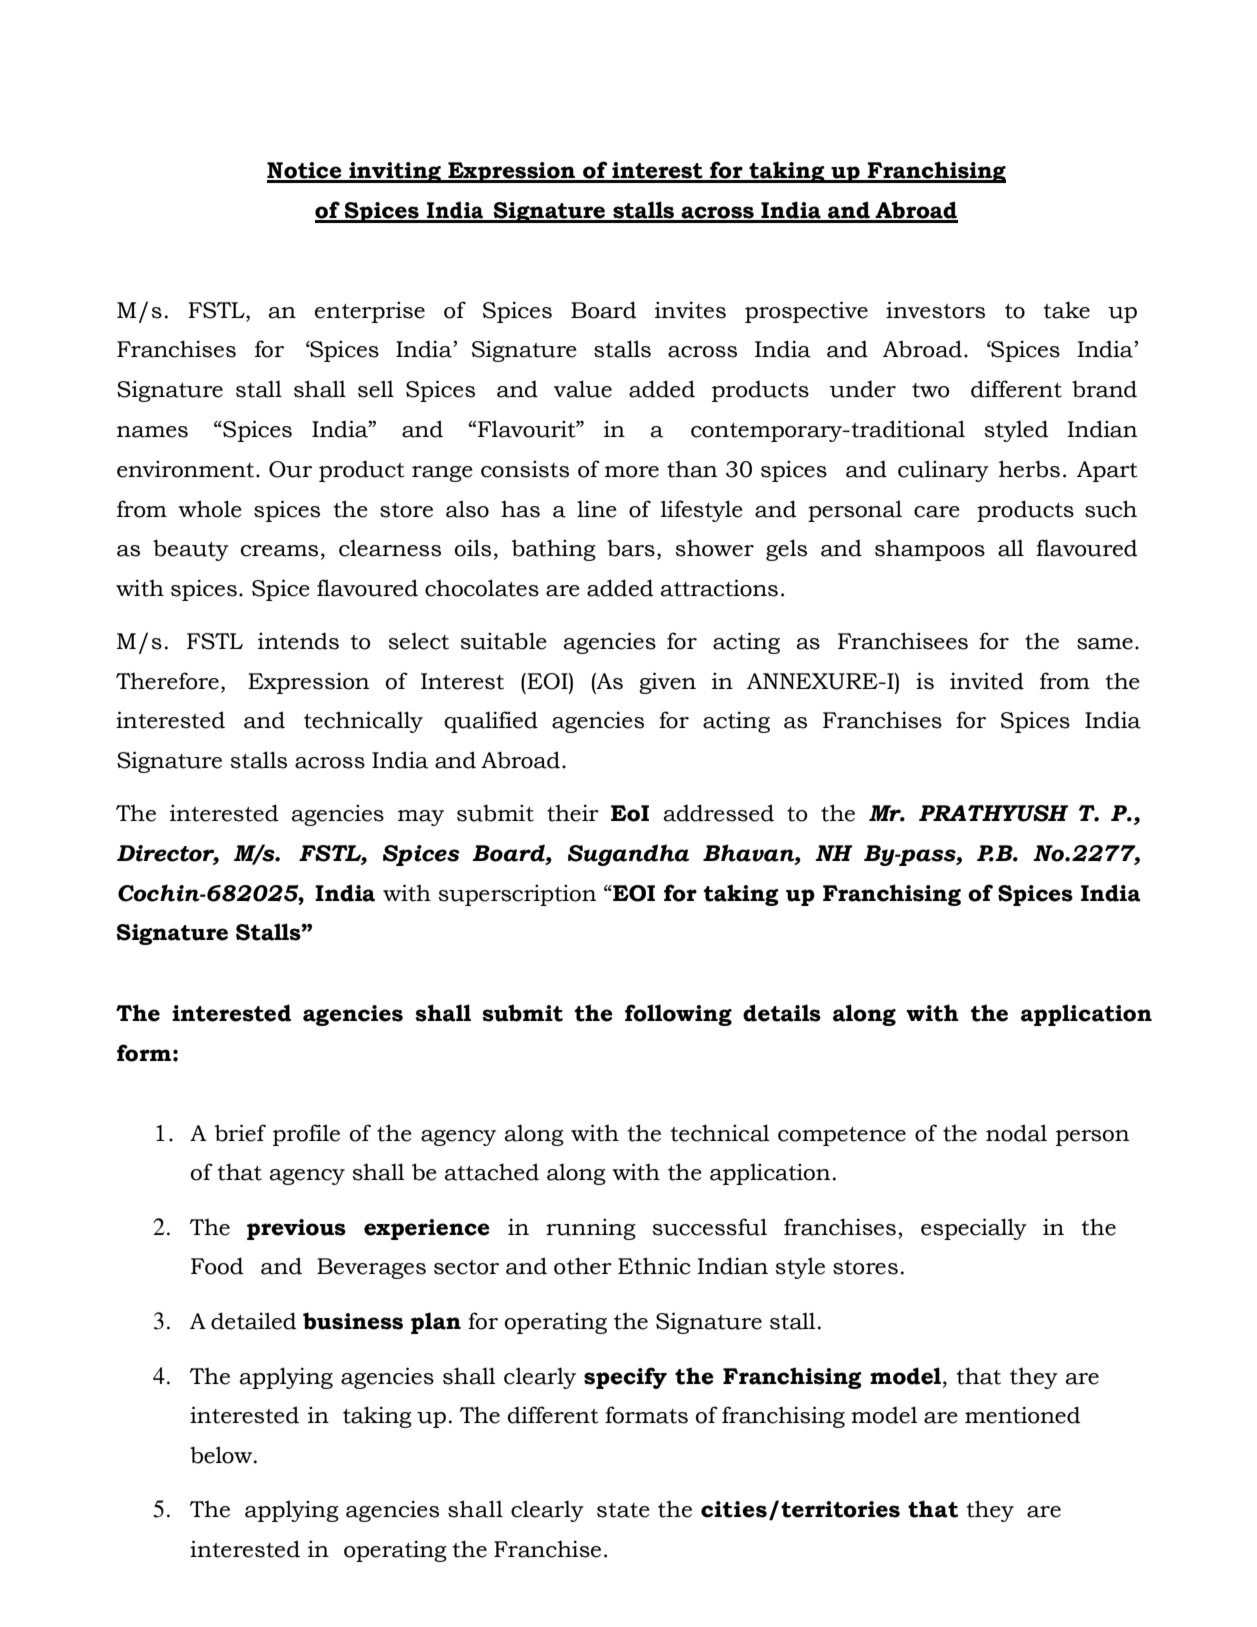  Describe the element at coordinates (623, 1510) in the screenshot. I see `state` at that location.
